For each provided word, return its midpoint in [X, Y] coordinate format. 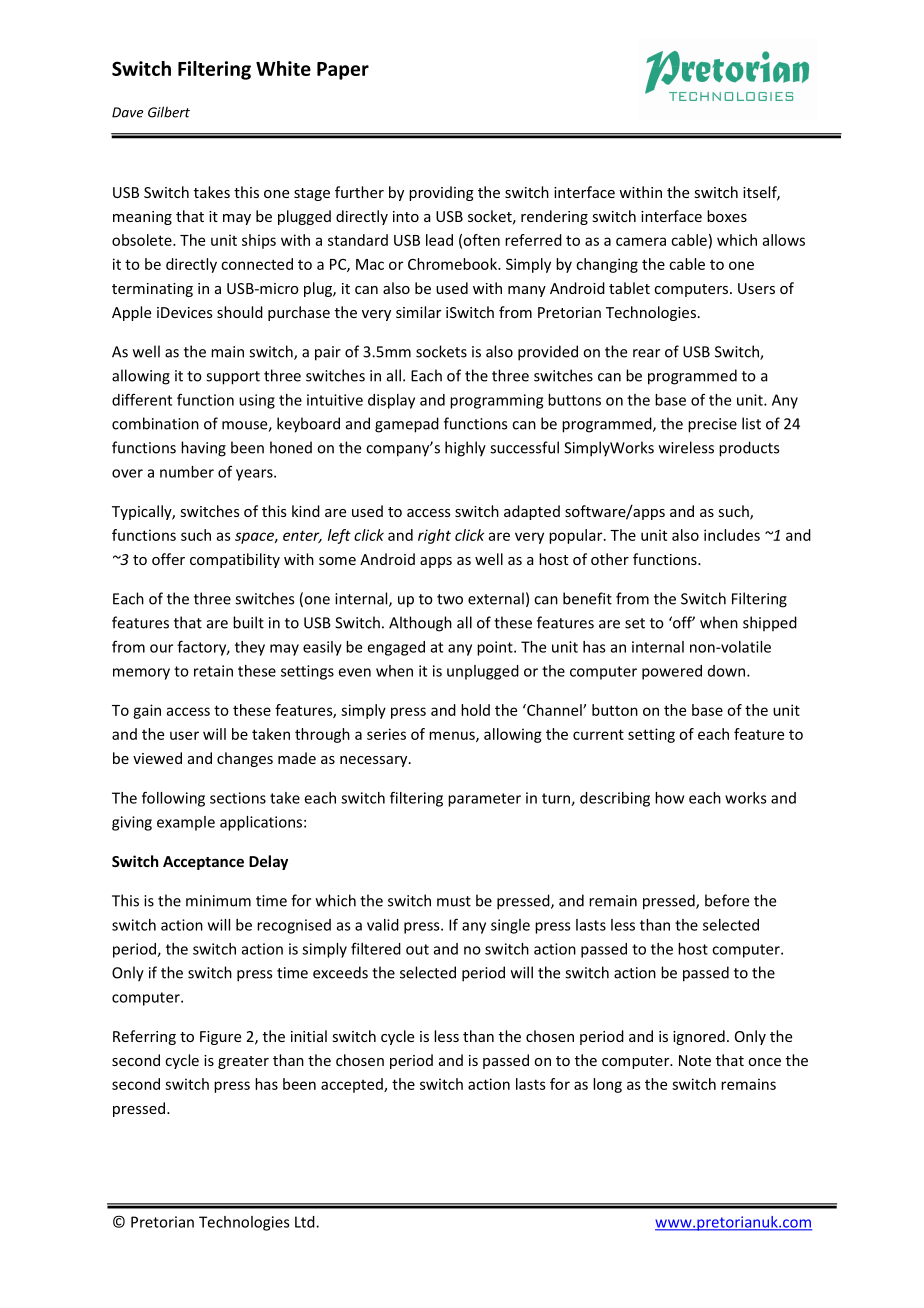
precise [712, 425]
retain [213, 671]
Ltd [306, 1222]
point [496, 648]
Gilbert [169, 112]
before [727, 900]
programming [496, 401]
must [454, 901]
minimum [218, 901]
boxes [727, 216]
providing [441, 193]
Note [695, 1060]
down [726, 671]
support [233, 378]
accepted [353, 1085]
